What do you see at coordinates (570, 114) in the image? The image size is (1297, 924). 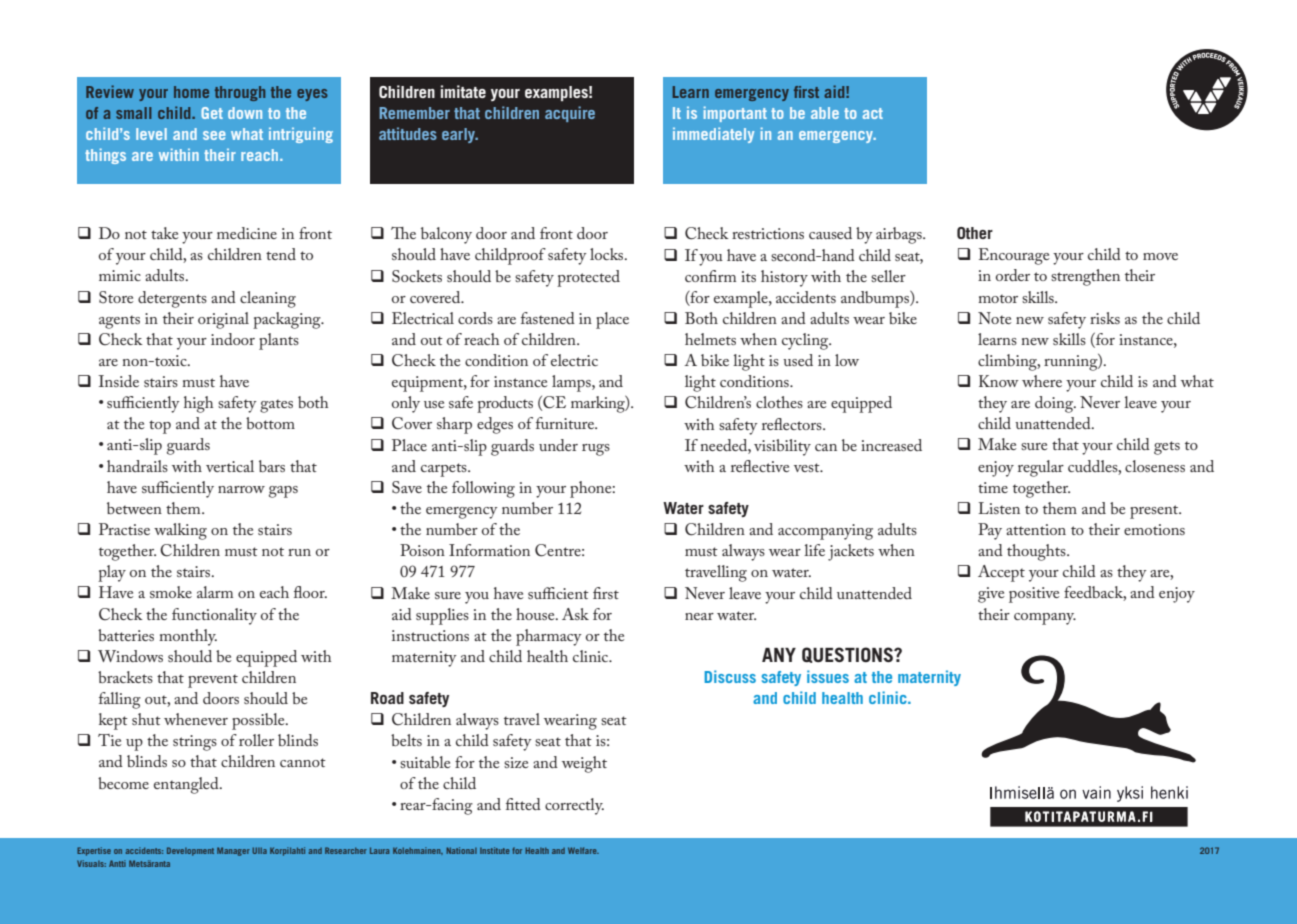 I see `acquire` at bounding box center [570, 114].
